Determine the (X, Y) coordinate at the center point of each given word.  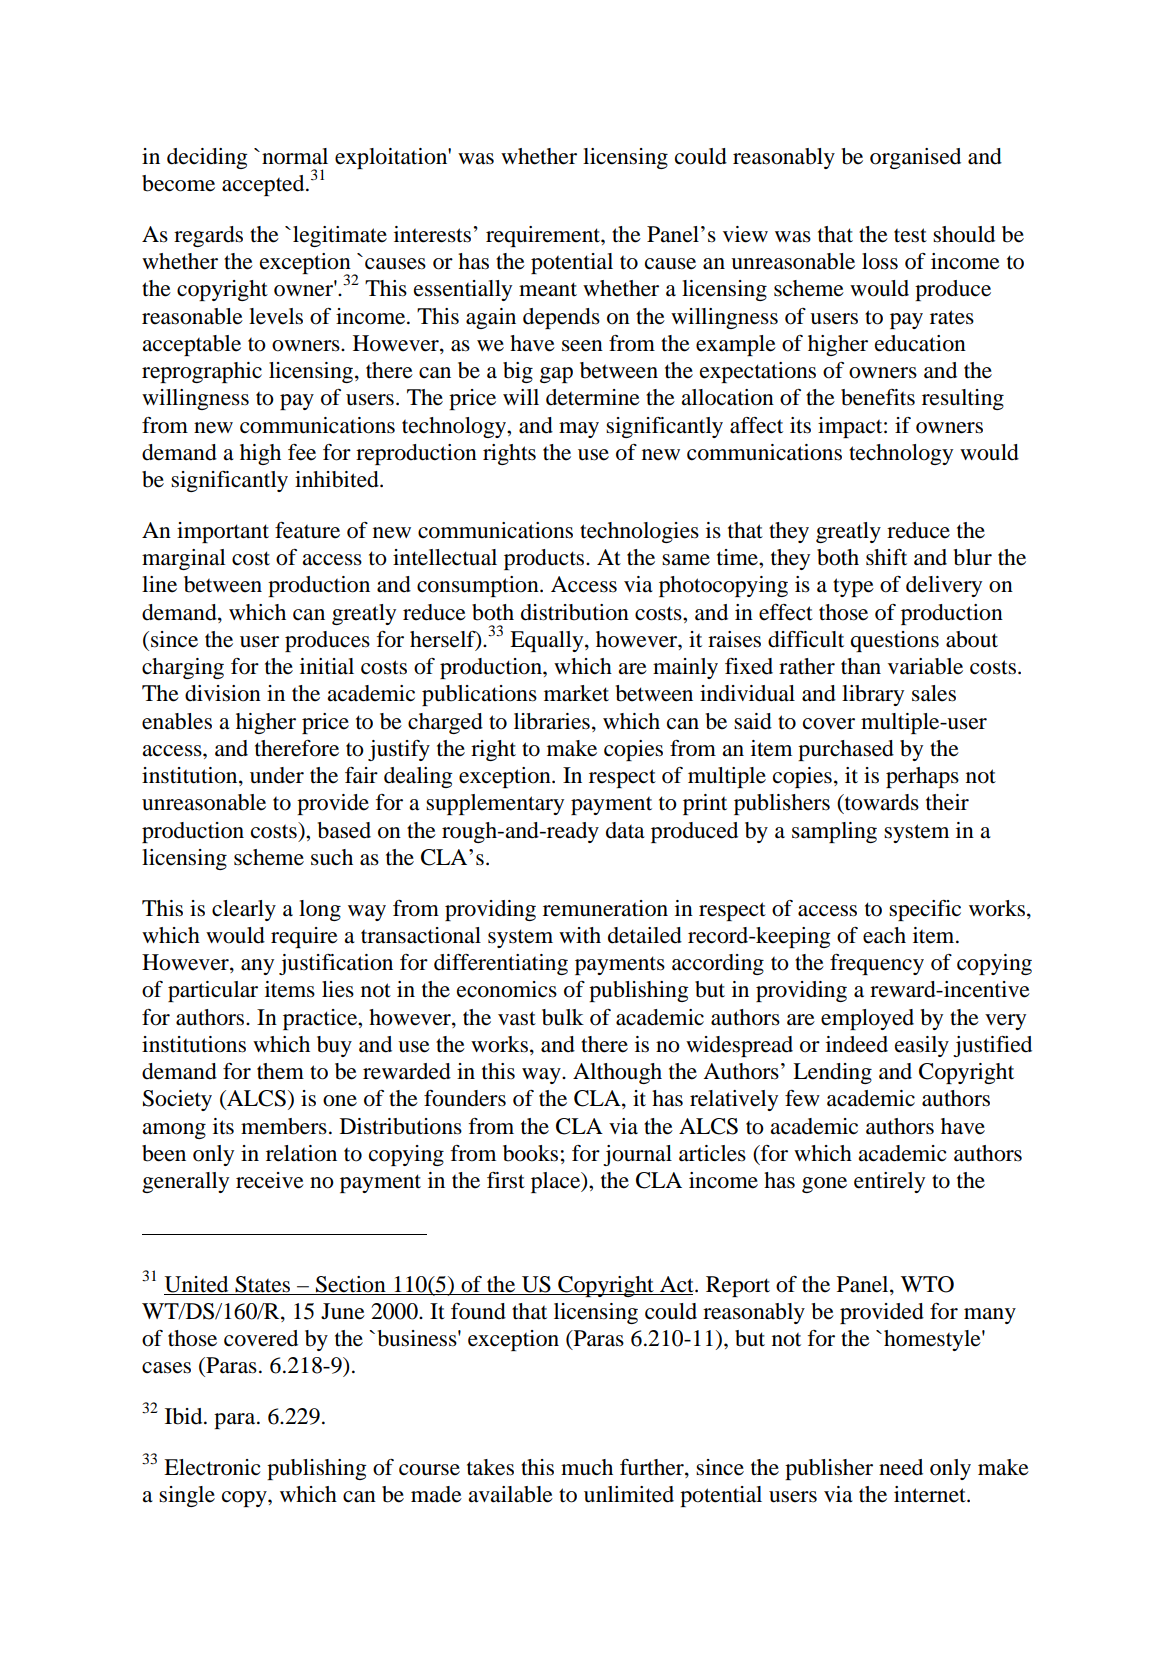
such (332, 857)
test (910, 235)
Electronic (212, 1467)
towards (880, 803)
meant (548, 289)
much (587, 1467)
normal (295, 156)
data (625, 830)
